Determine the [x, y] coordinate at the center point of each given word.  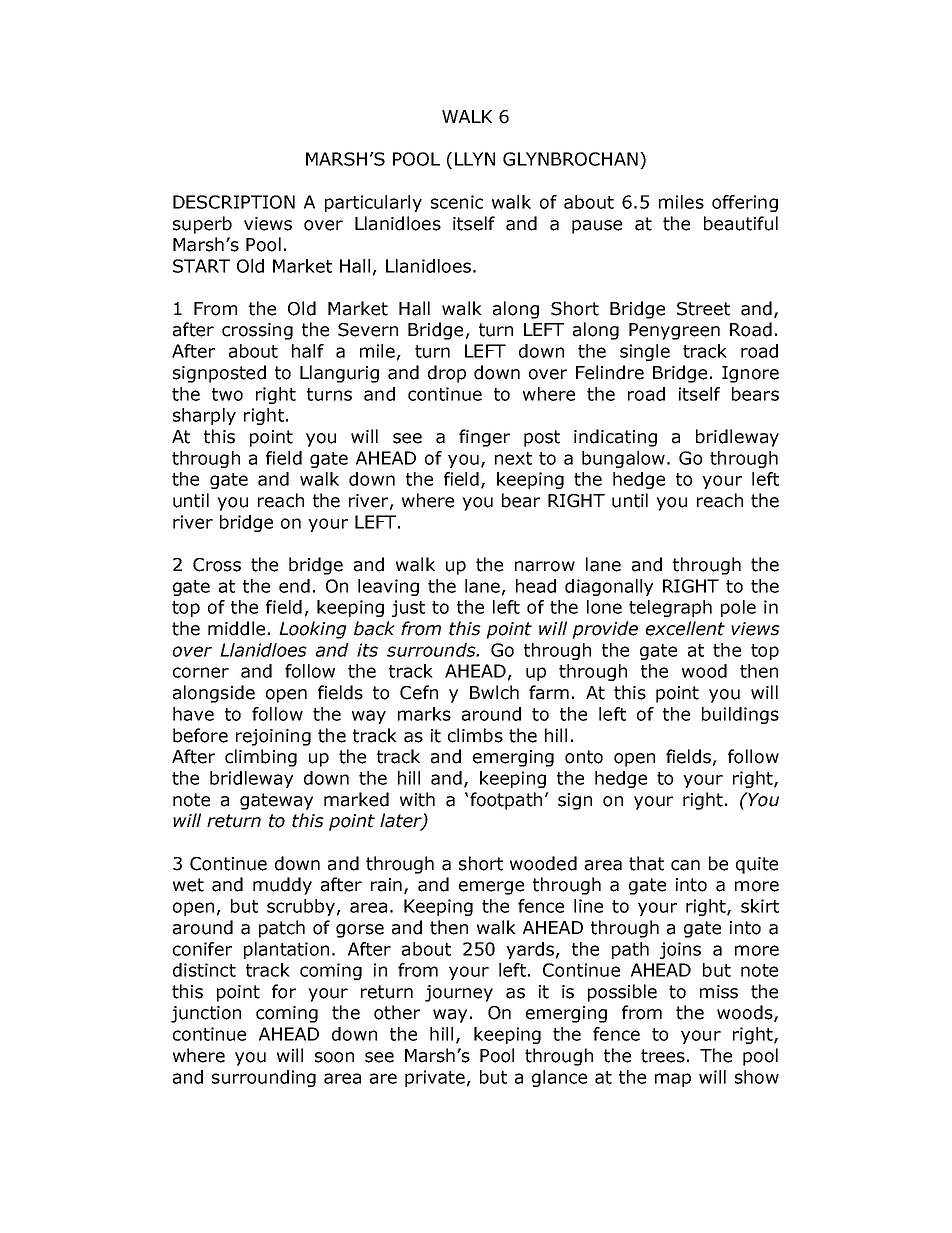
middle [236, 628]
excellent [685, 628]
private [435, 1078]
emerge [491, 888]
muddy [282, 886]
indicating [615, 438]
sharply [204, 416]
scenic [457, 202]
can [685, 865]
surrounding [264, 1078]
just [408, 608]
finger [484, 438]
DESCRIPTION [234, 202]
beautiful [741, 223]
